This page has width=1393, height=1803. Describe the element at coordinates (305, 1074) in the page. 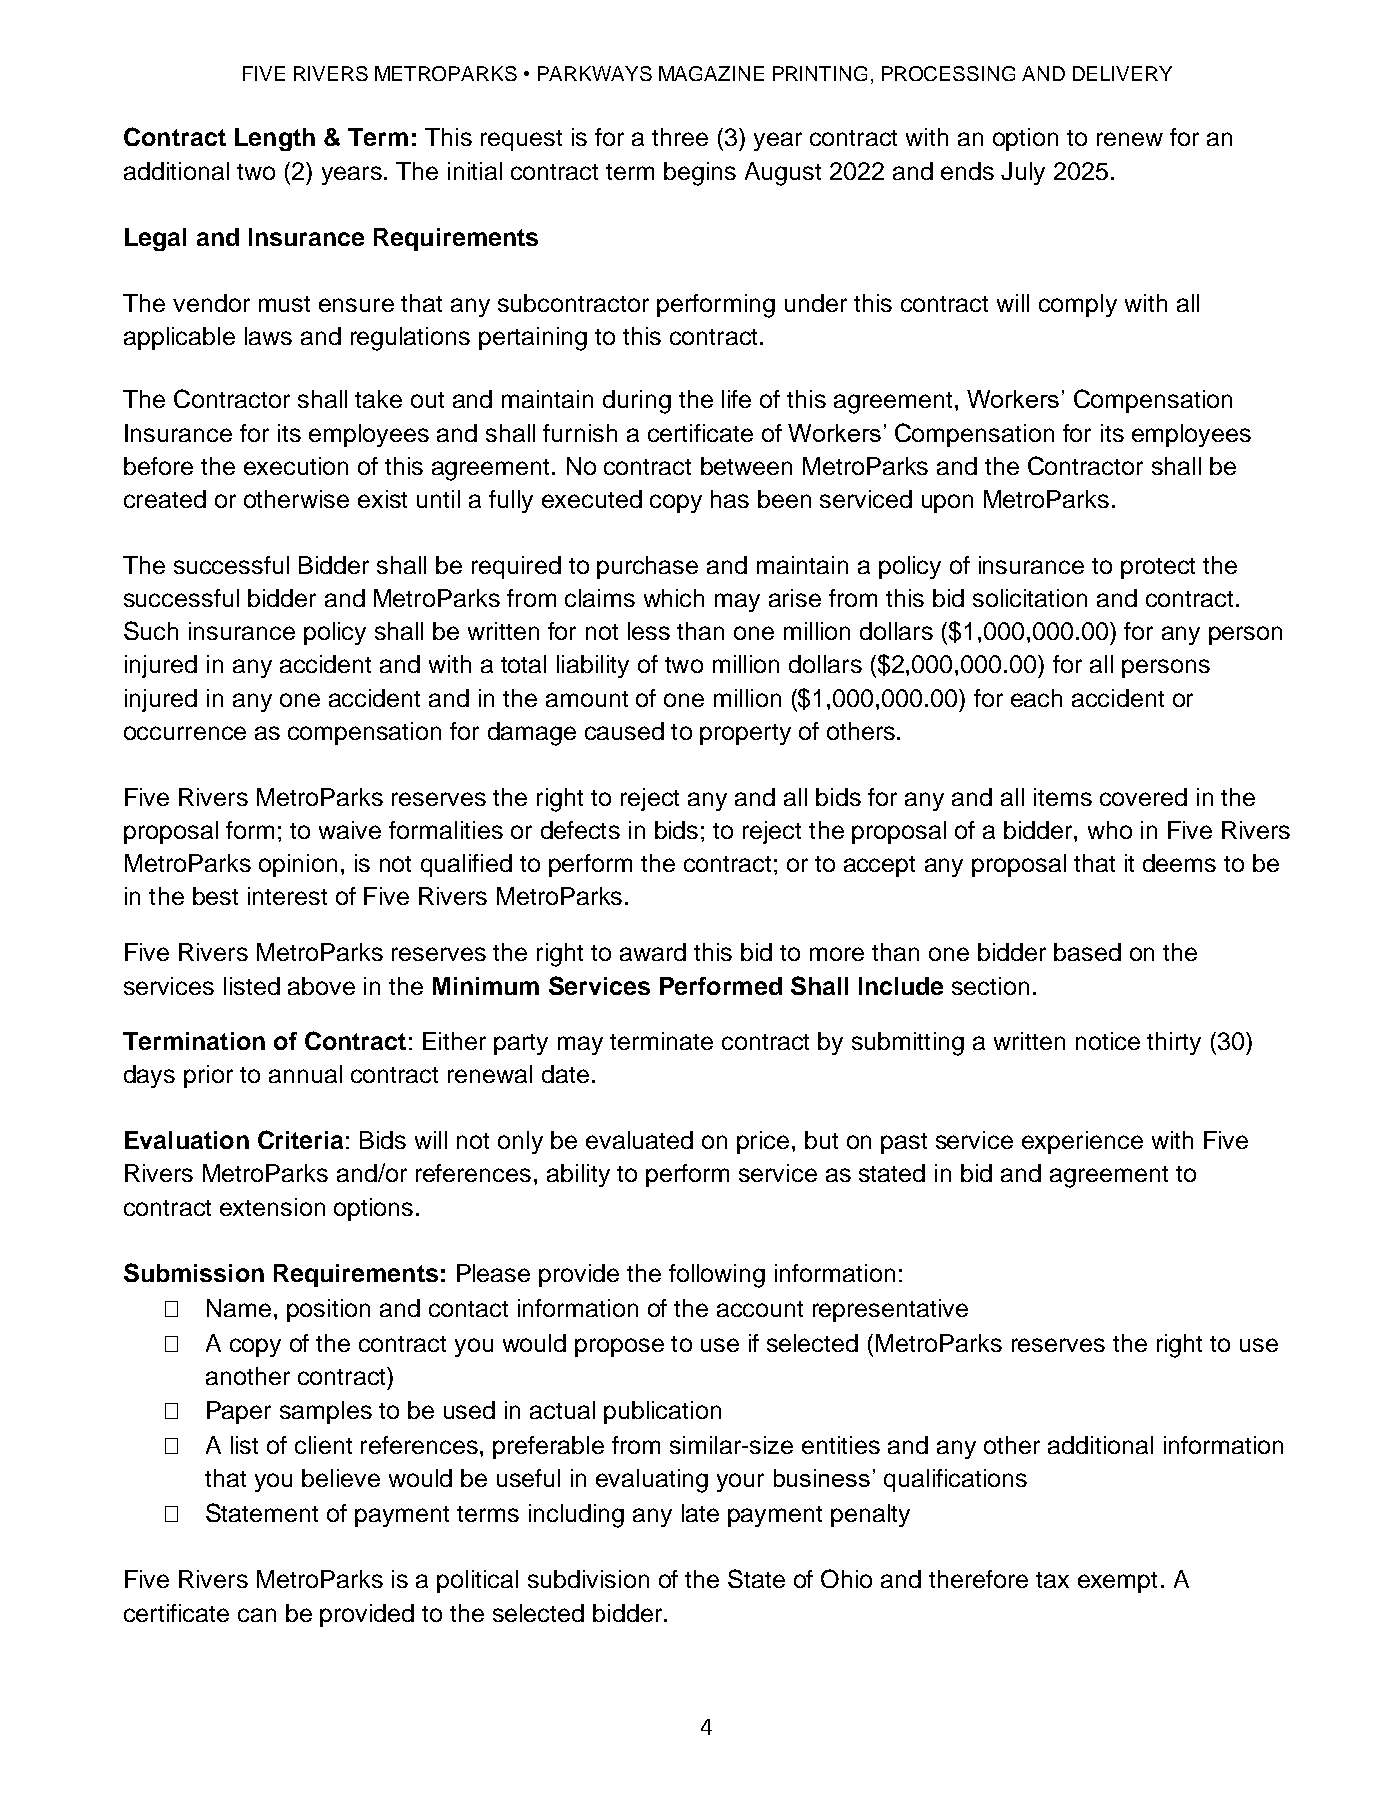

I see `annual` at that location.
